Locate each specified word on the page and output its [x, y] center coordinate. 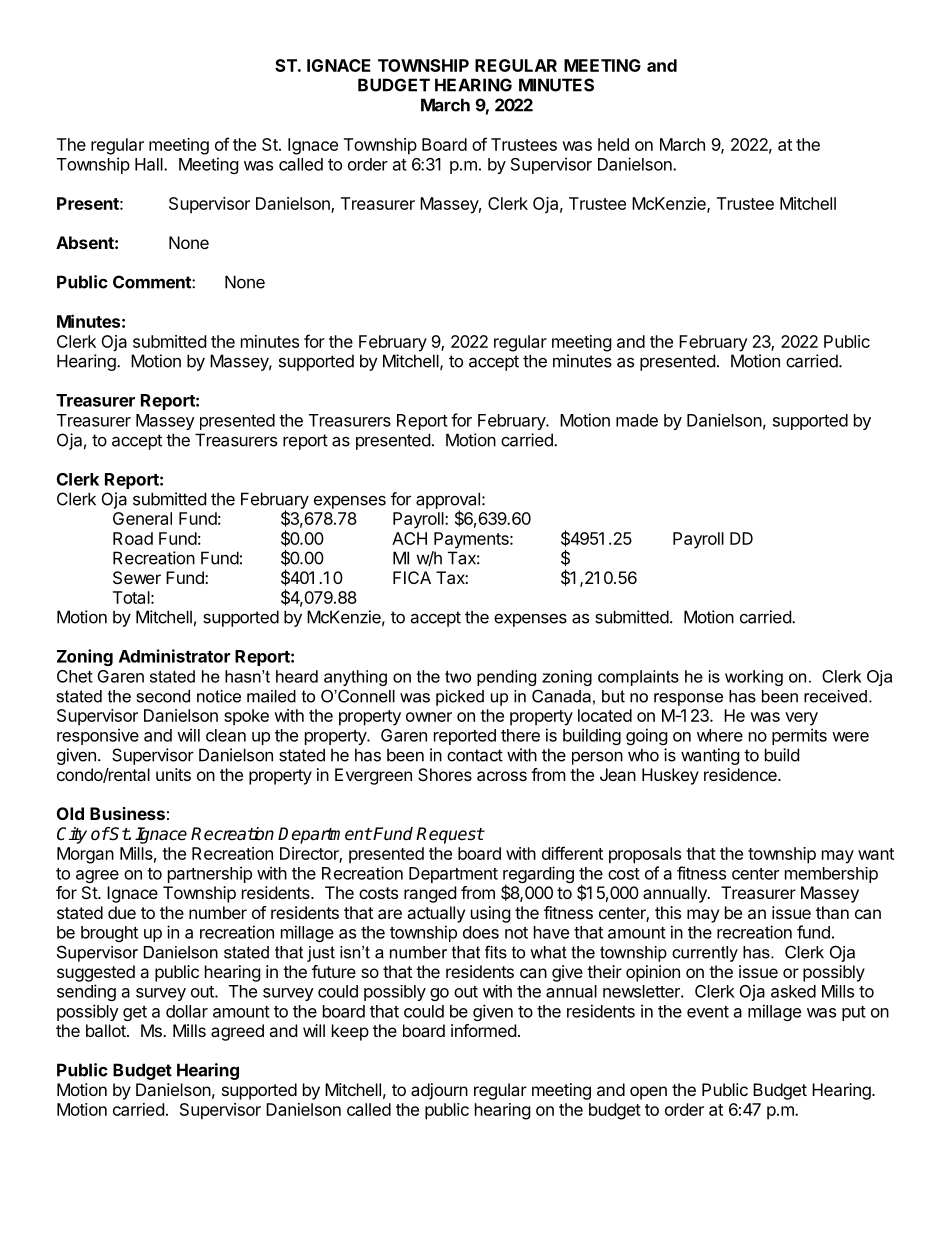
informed [483, 1030]
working [754, 678]
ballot [107, 1030]
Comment [153, 282]
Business [127, 813]
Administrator [174, 656]
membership [831, 875]
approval [448, 501]
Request [450, 835]
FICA [412, 577]
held [613, 144]
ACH [409, 538]
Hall [150, 164]
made [637, 420]
